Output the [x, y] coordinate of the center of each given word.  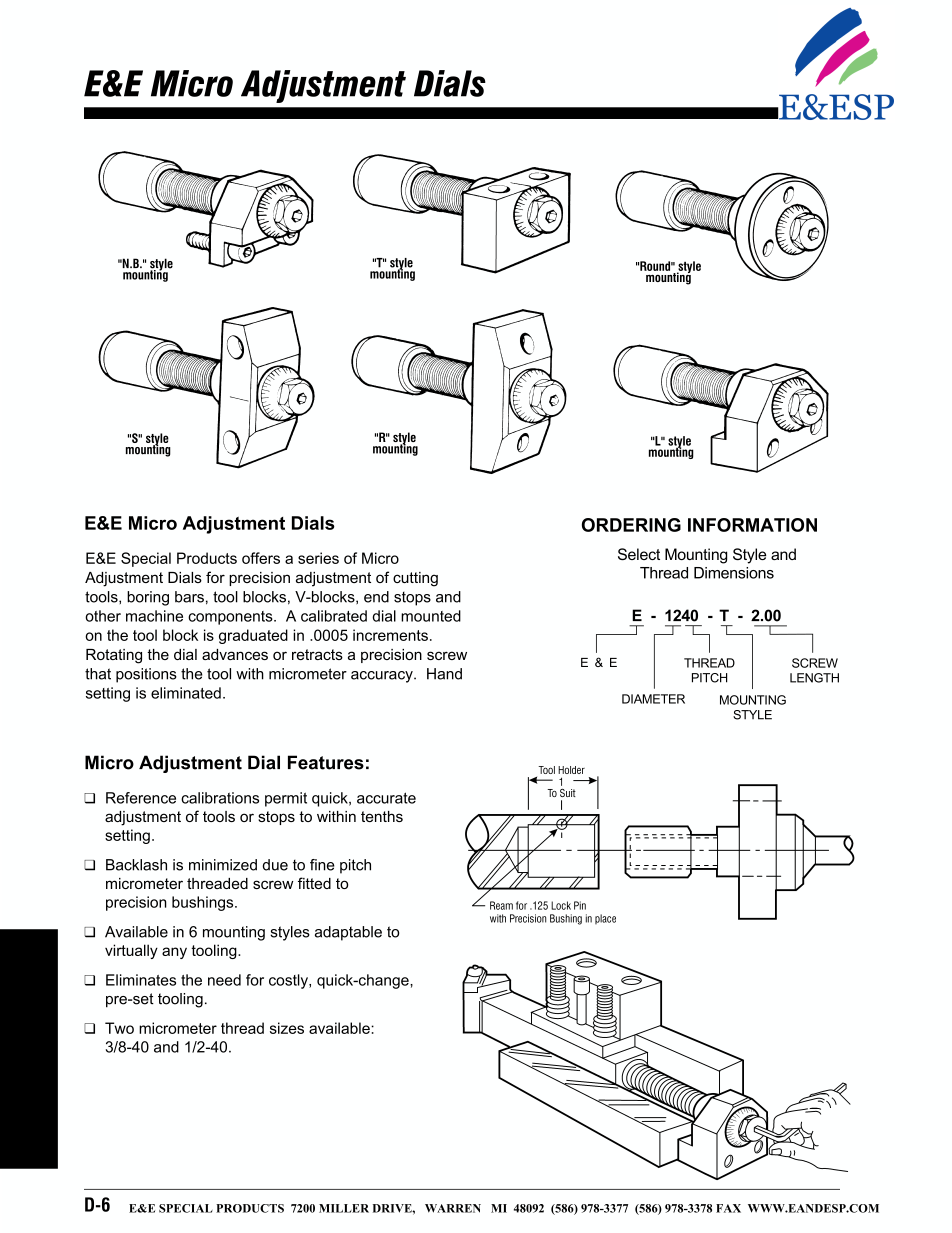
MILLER [344, 1208]
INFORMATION [752, 525]
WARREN [453, 1208]
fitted [314, 883]
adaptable [348, 933]
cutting [415, 579]
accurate [386, 798]
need [224, 980]
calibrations [220, 798]
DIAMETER [653, 699]
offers [261, 558]
